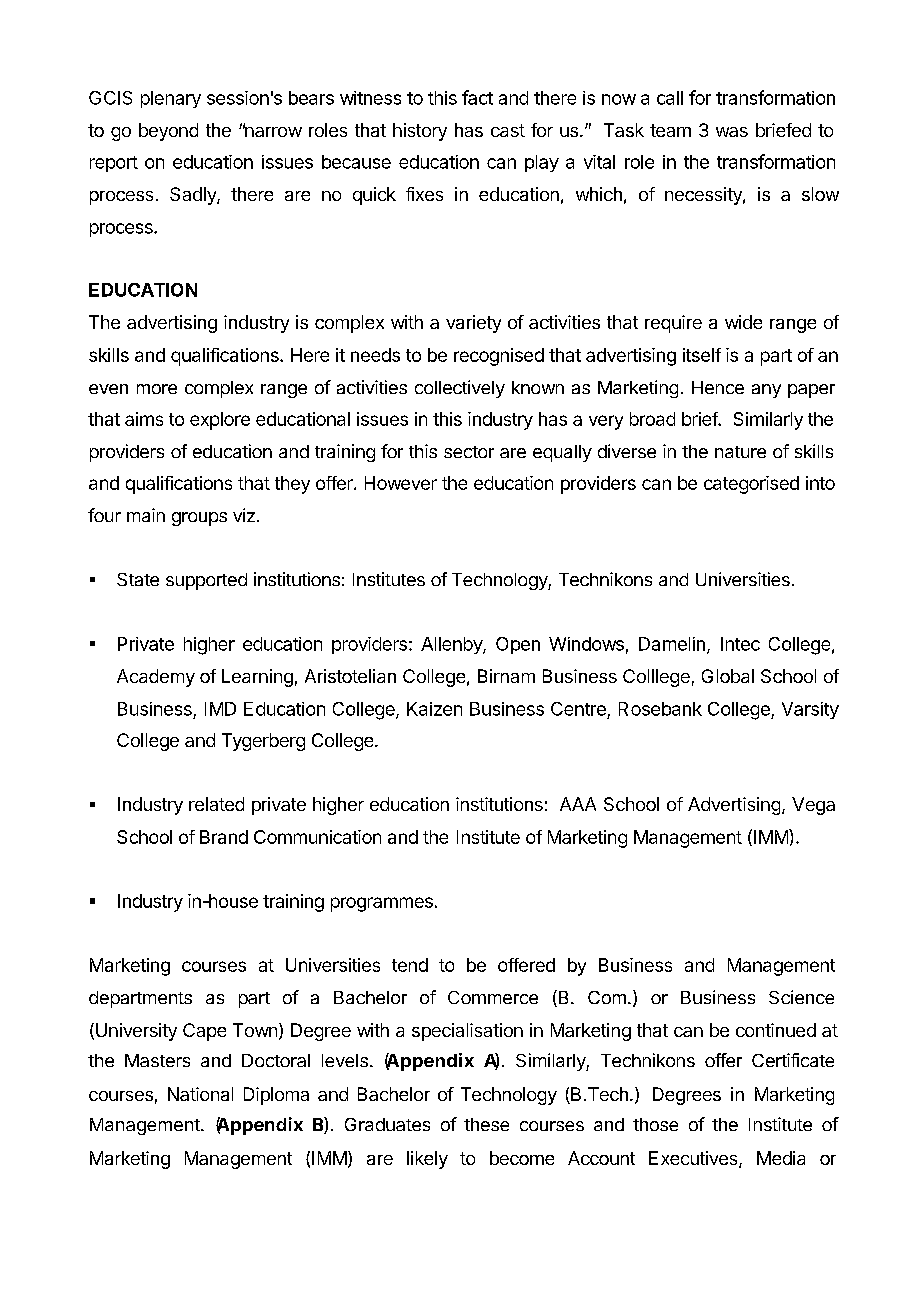  I want to click on Global, so click(728, 676).
